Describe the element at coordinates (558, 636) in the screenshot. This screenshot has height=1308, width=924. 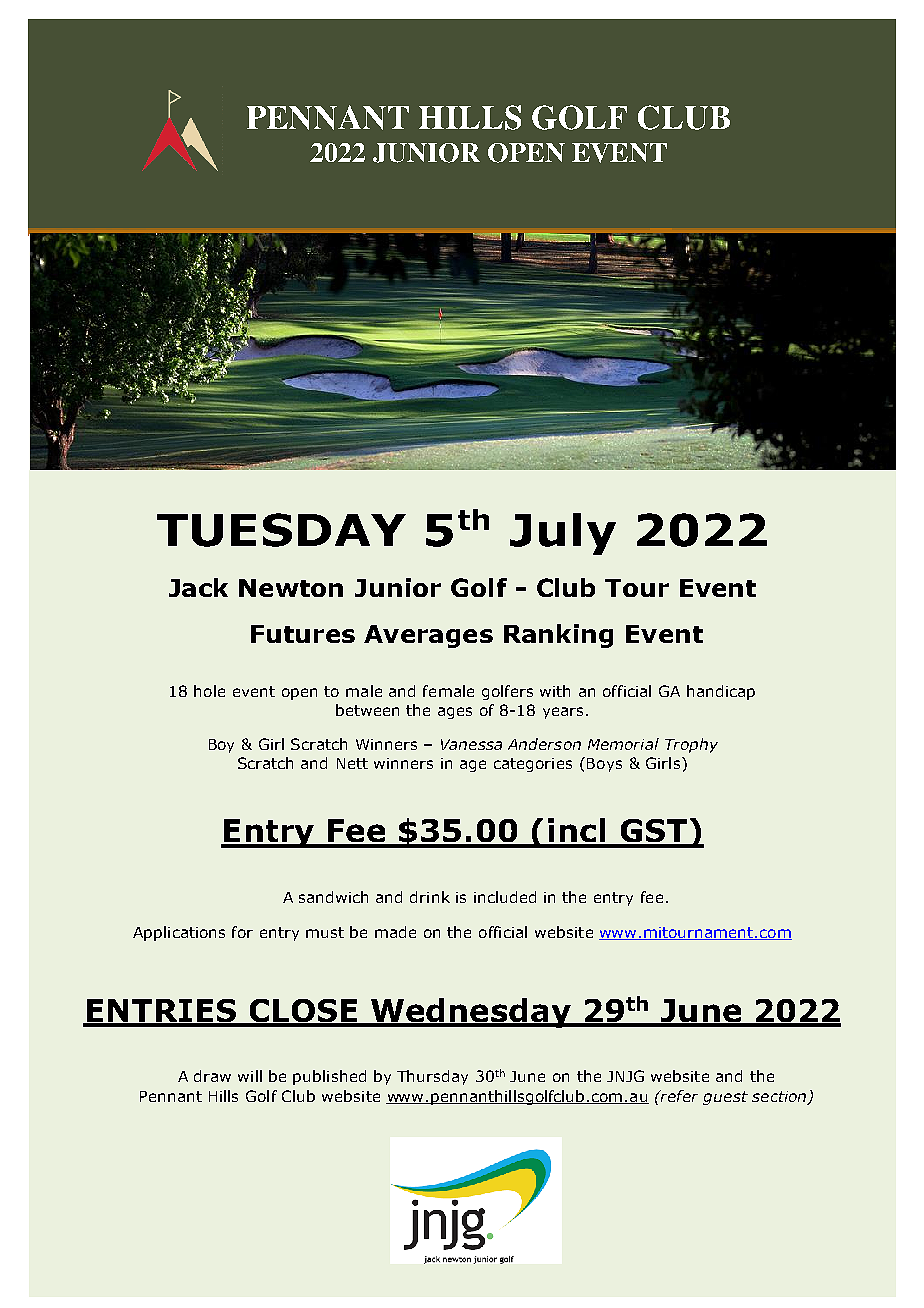
I see `Ranking` at that location.
